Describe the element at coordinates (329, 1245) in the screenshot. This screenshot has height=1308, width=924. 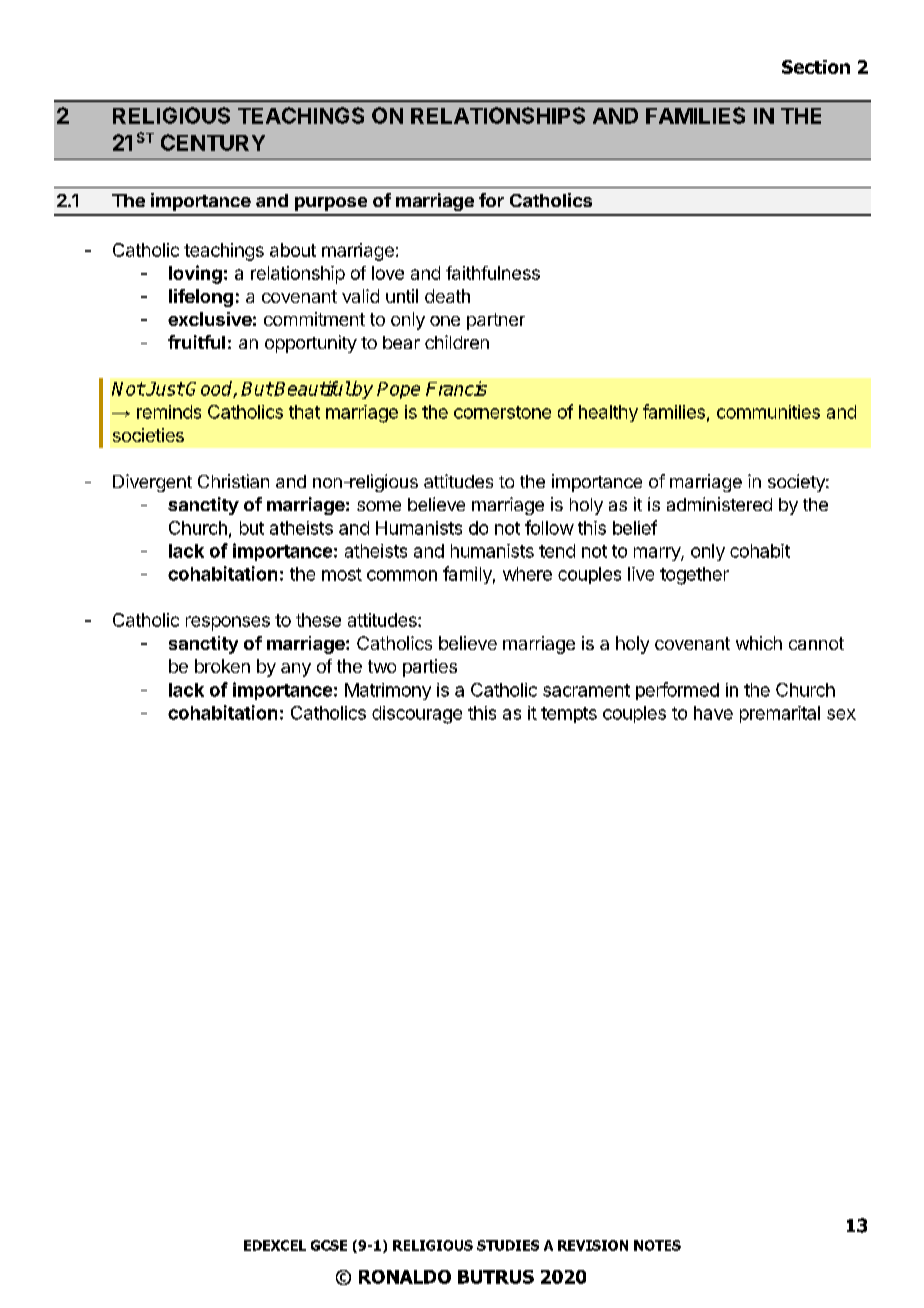
I see `GCSE` at that location.
